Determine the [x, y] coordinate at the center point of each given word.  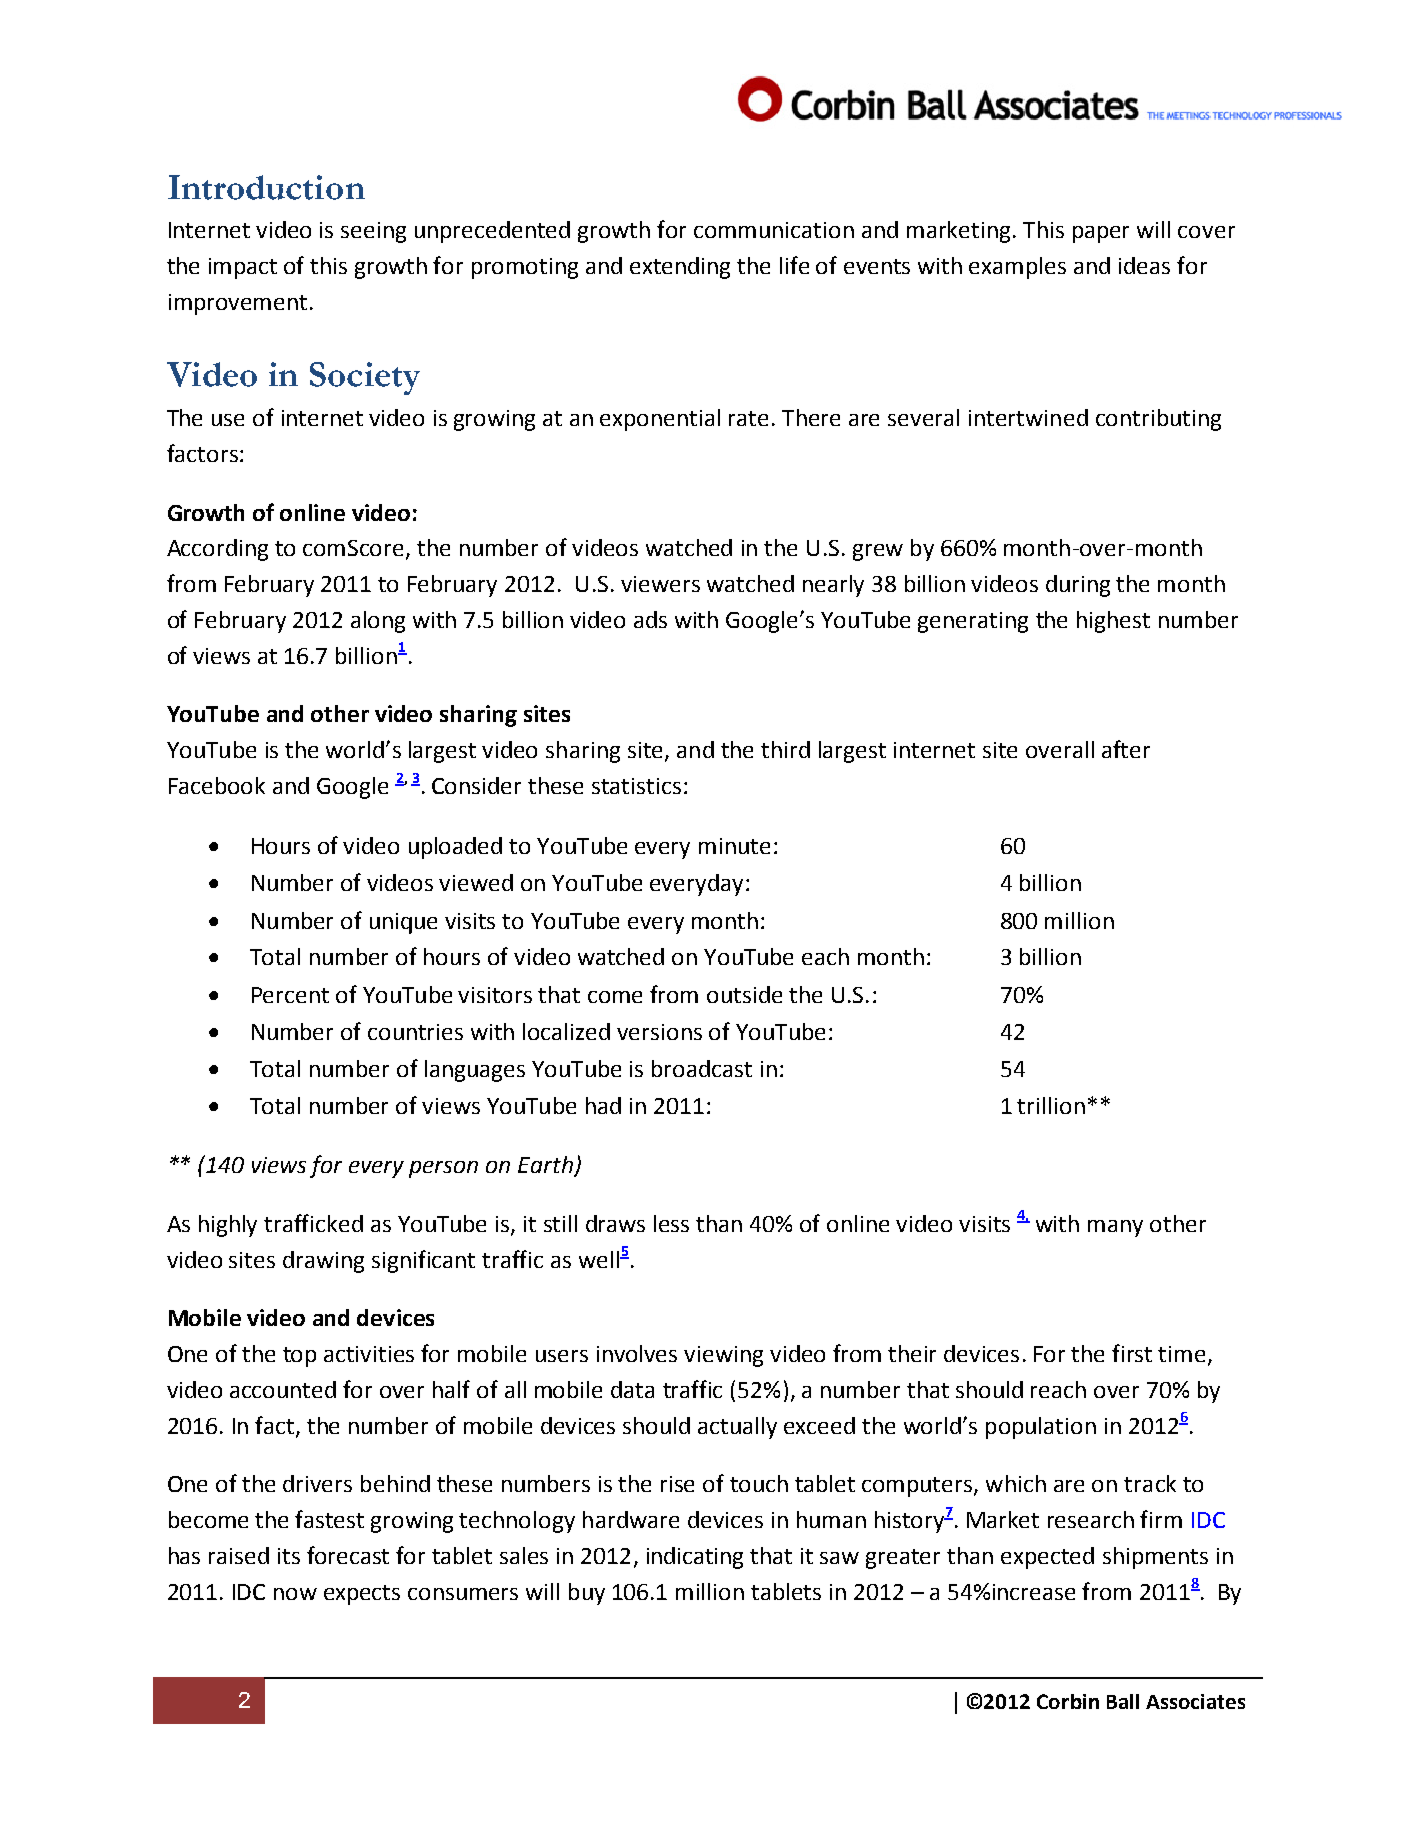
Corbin [1068, 1701]
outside [744, 994]
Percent [290, 995]
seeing [373, 232]
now [295, 1594]
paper [1101, 234]
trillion [1051, 1105]
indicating [695, 1558]
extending [680, 268]
